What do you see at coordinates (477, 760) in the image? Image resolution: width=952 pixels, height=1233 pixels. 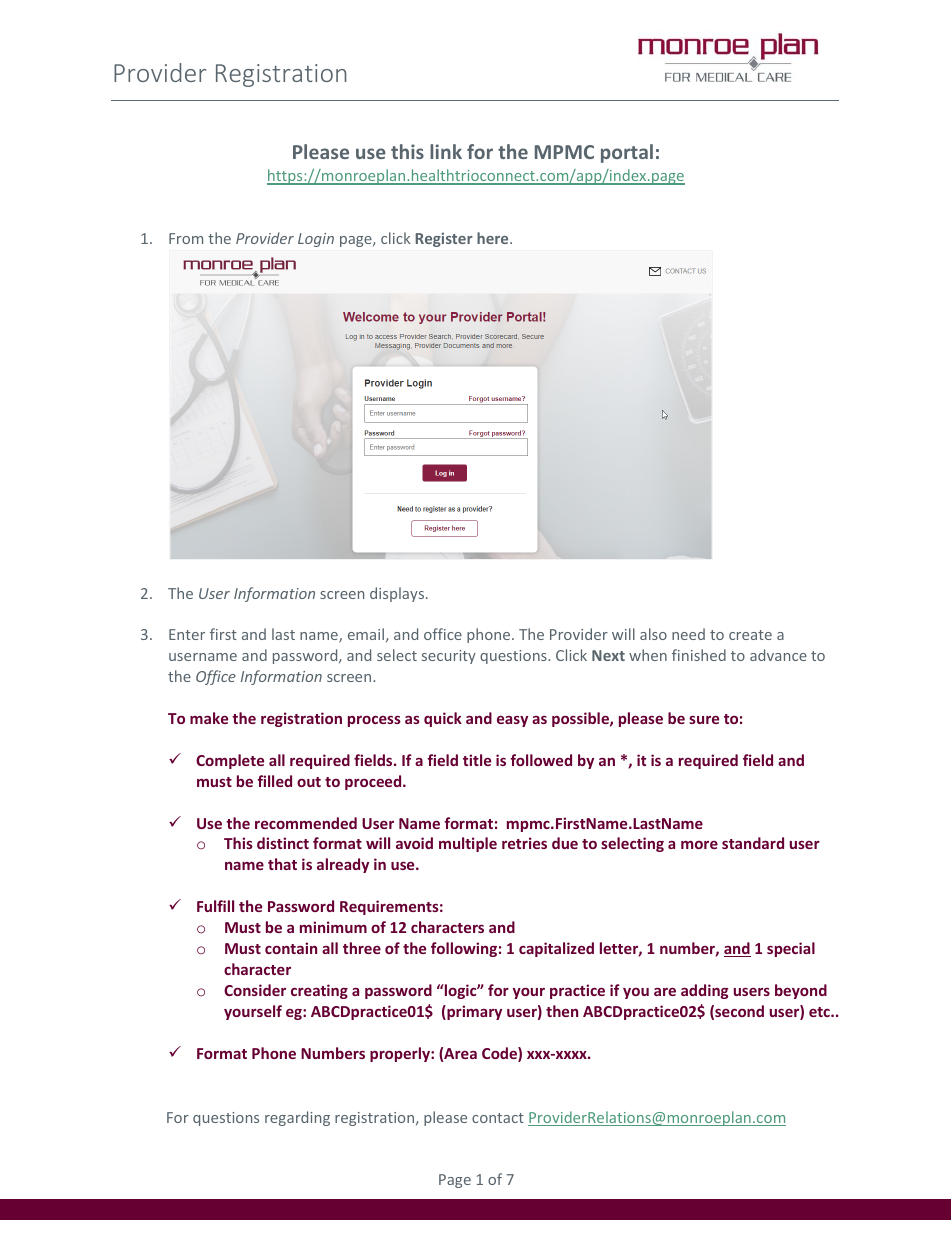 I see `title` at bounding box center [477, 760].
